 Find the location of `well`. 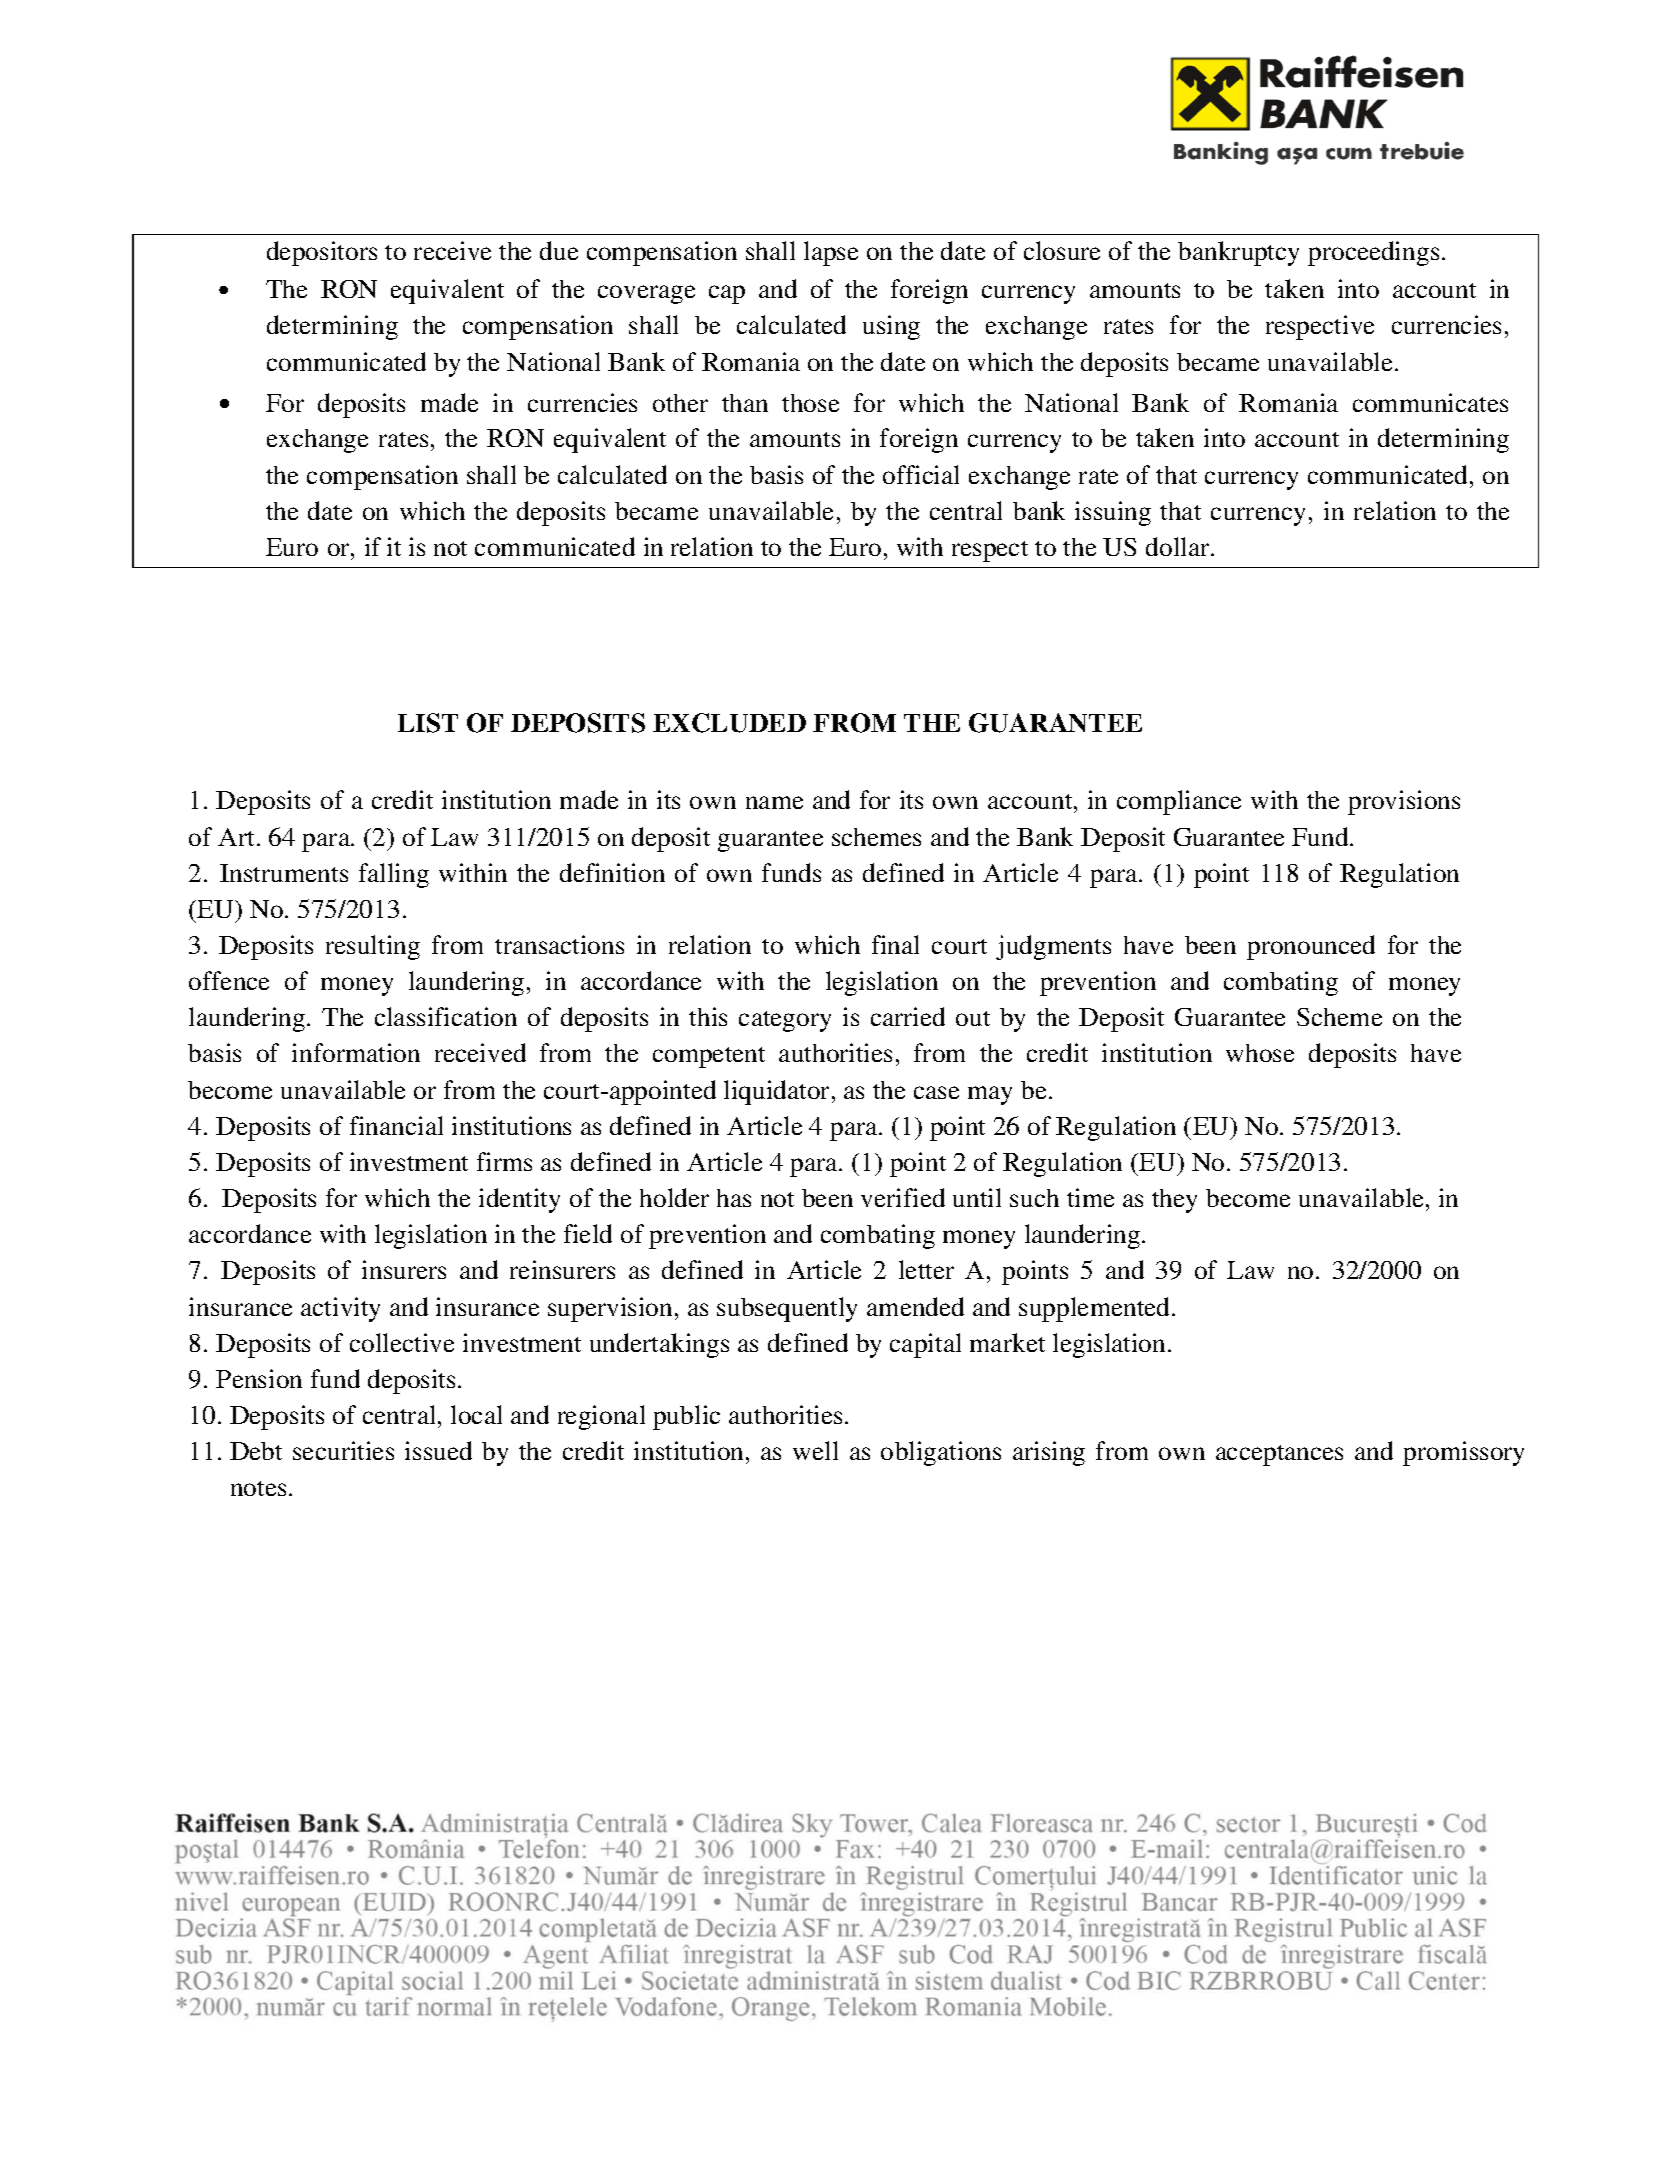

well is located at coordinates (815, 1450).
